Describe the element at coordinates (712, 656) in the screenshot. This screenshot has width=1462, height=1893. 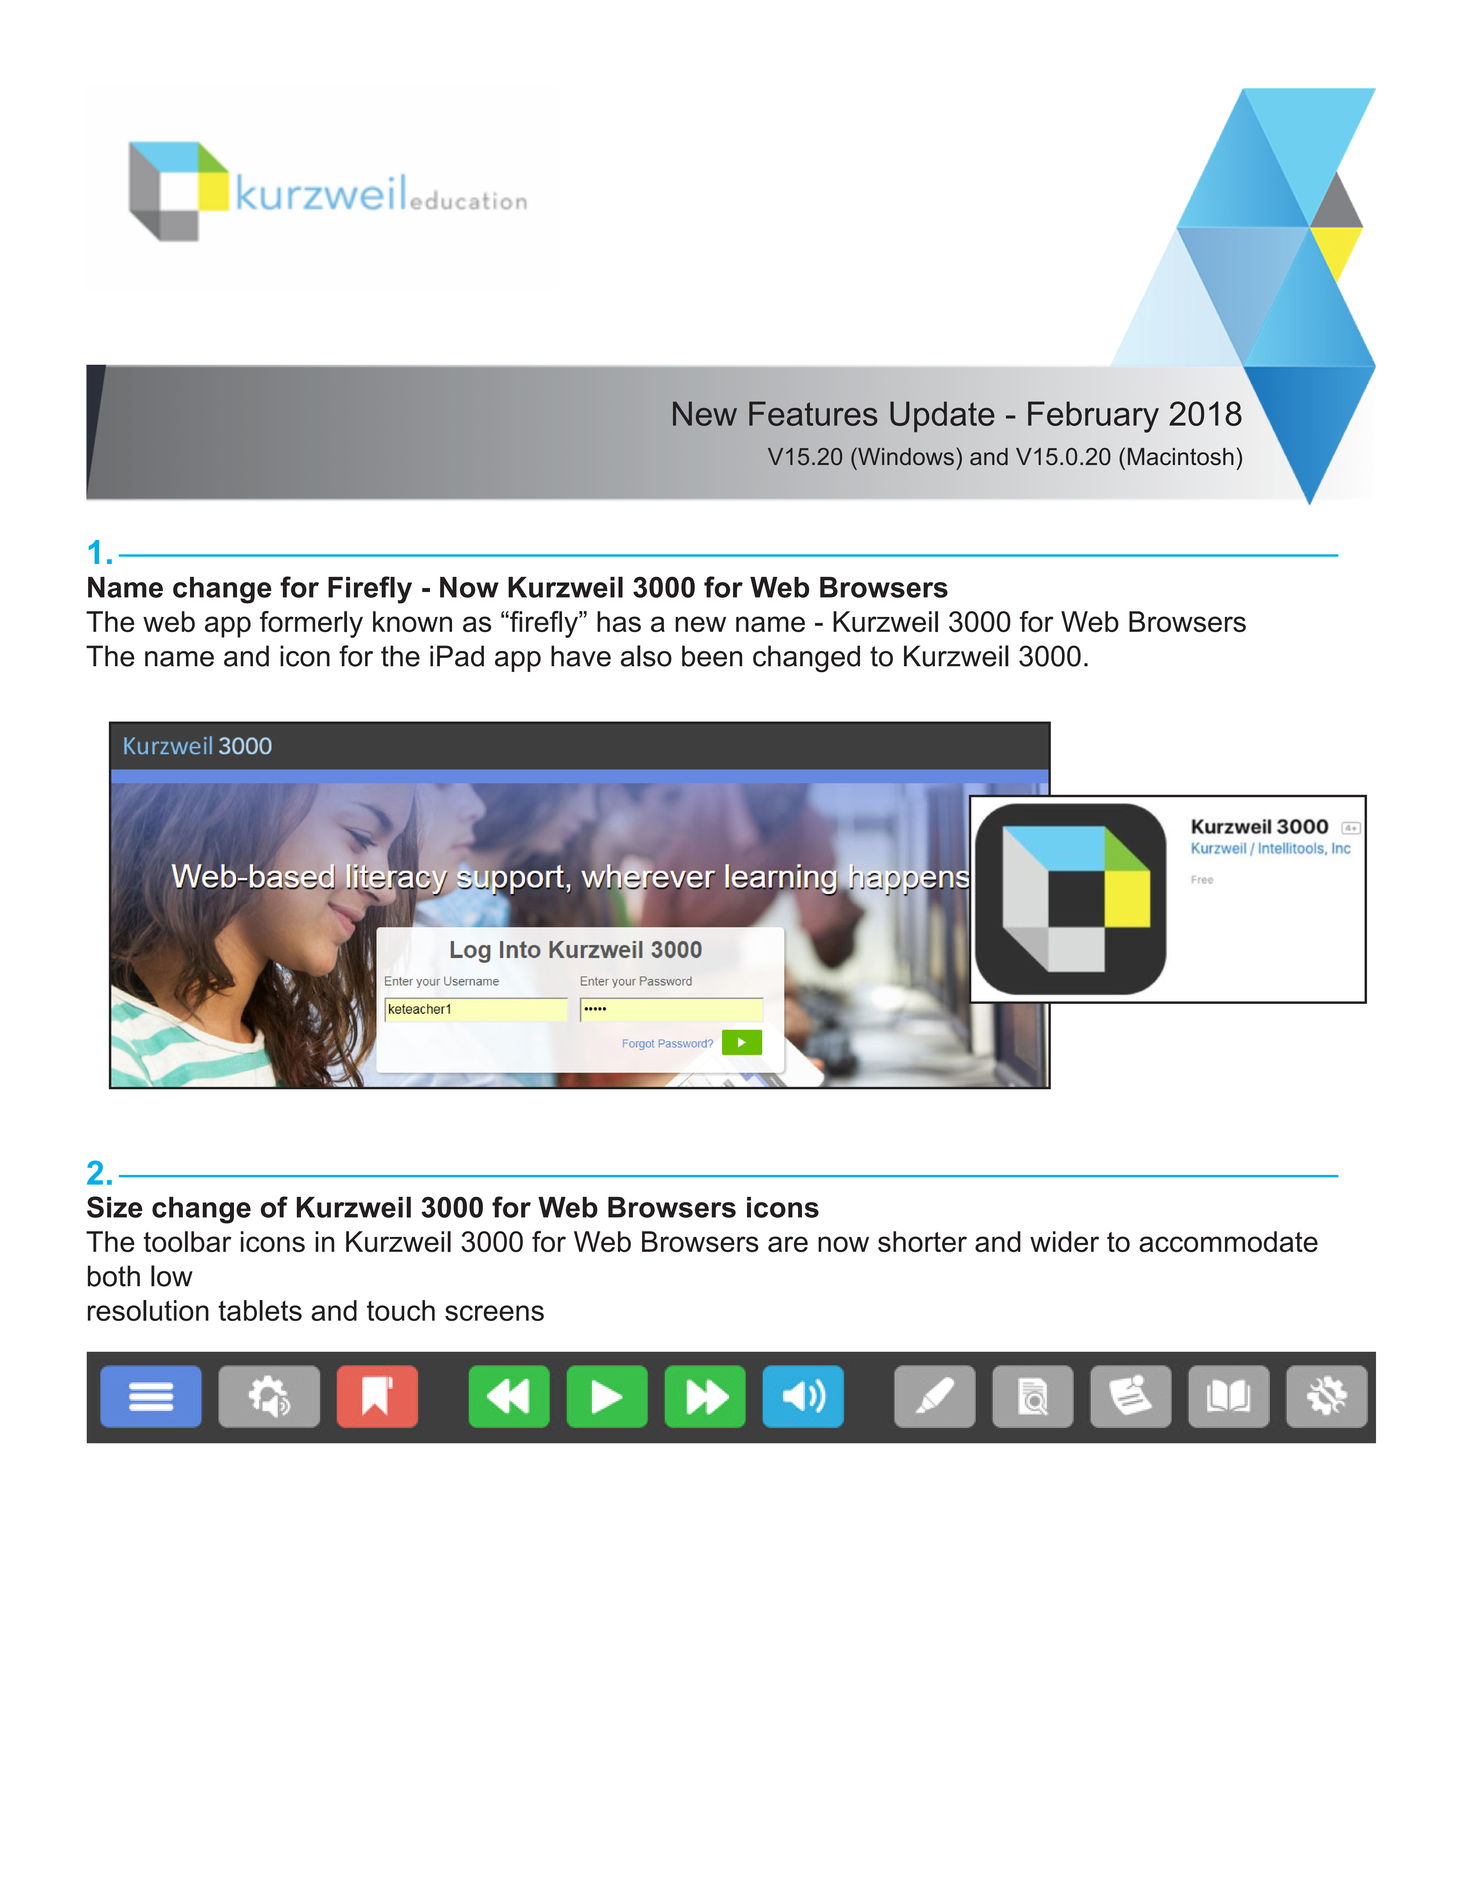
I see `been` at that location.
